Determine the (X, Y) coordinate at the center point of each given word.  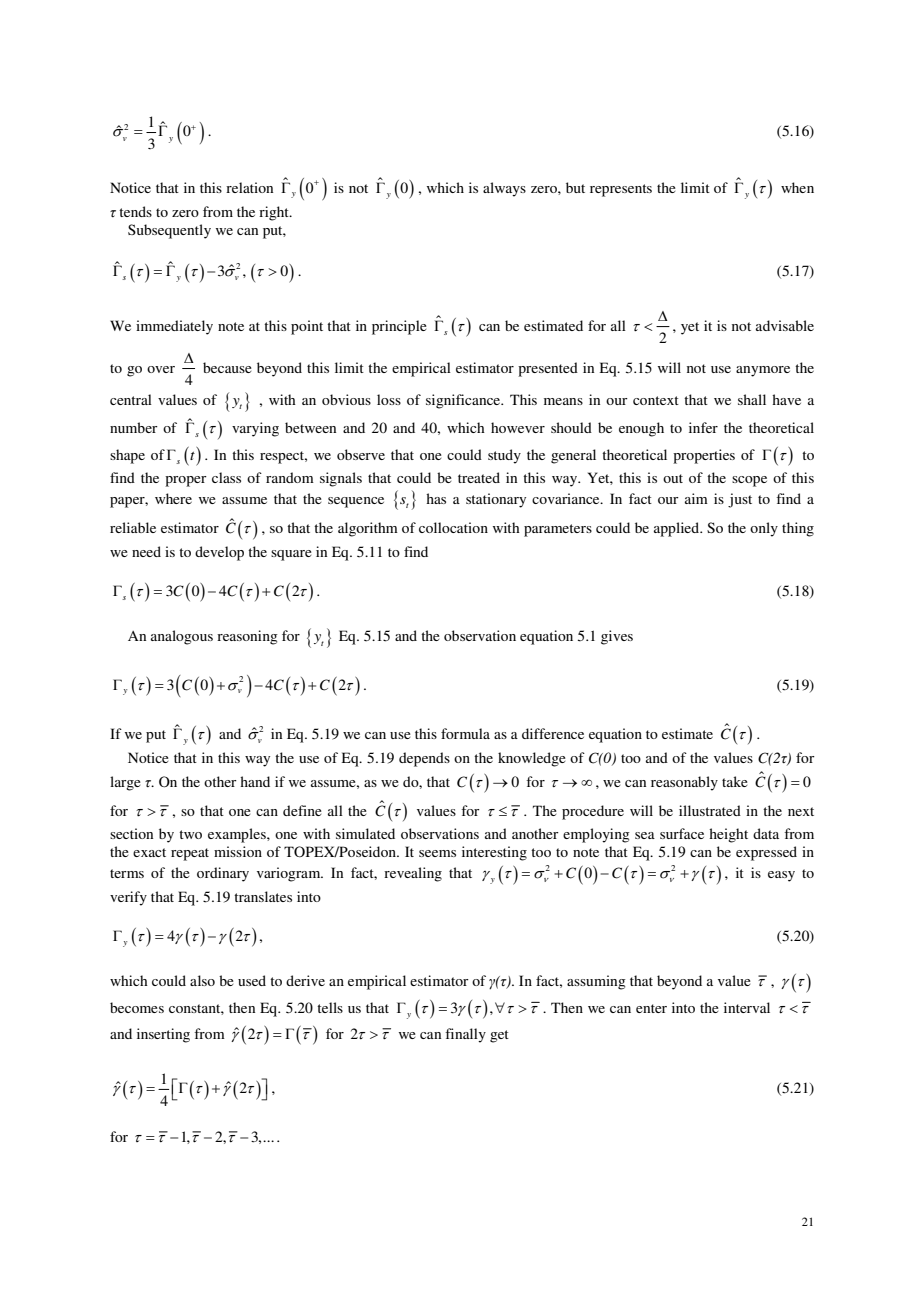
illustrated (710, 810)
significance (464, 401)
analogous (182, 637)
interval (747, 1007)
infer (703, 427)
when (797, 187)
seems (437, 853)
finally (465, 1035)
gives (617, 637)
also (202, 980)
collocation (453, 527)
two (190, 834)
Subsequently (169, 231)
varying (255, 429)
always (504, 189)
